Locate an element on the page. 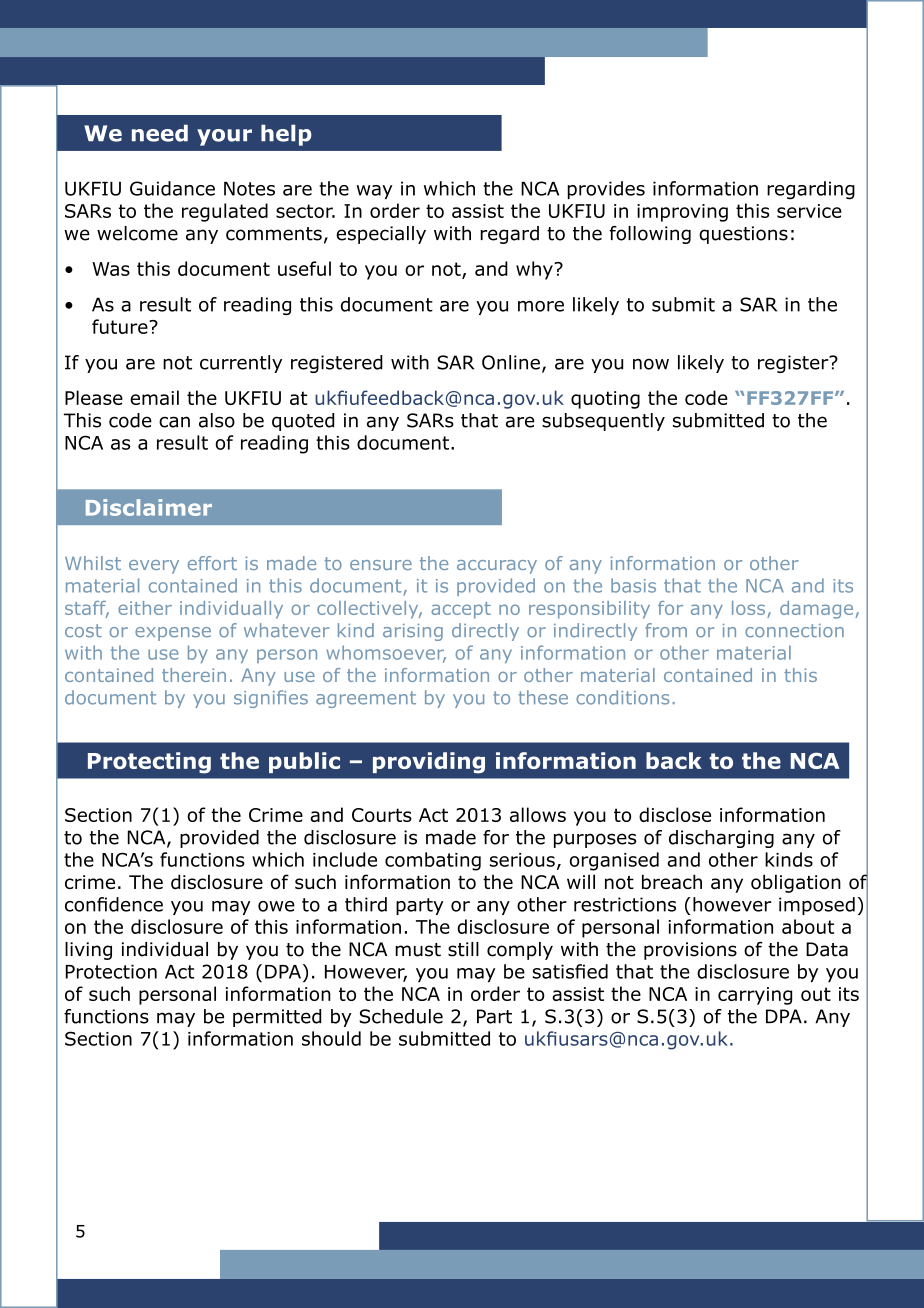 The image size is (924, 1308). need is located at coordinates (160, 133).
